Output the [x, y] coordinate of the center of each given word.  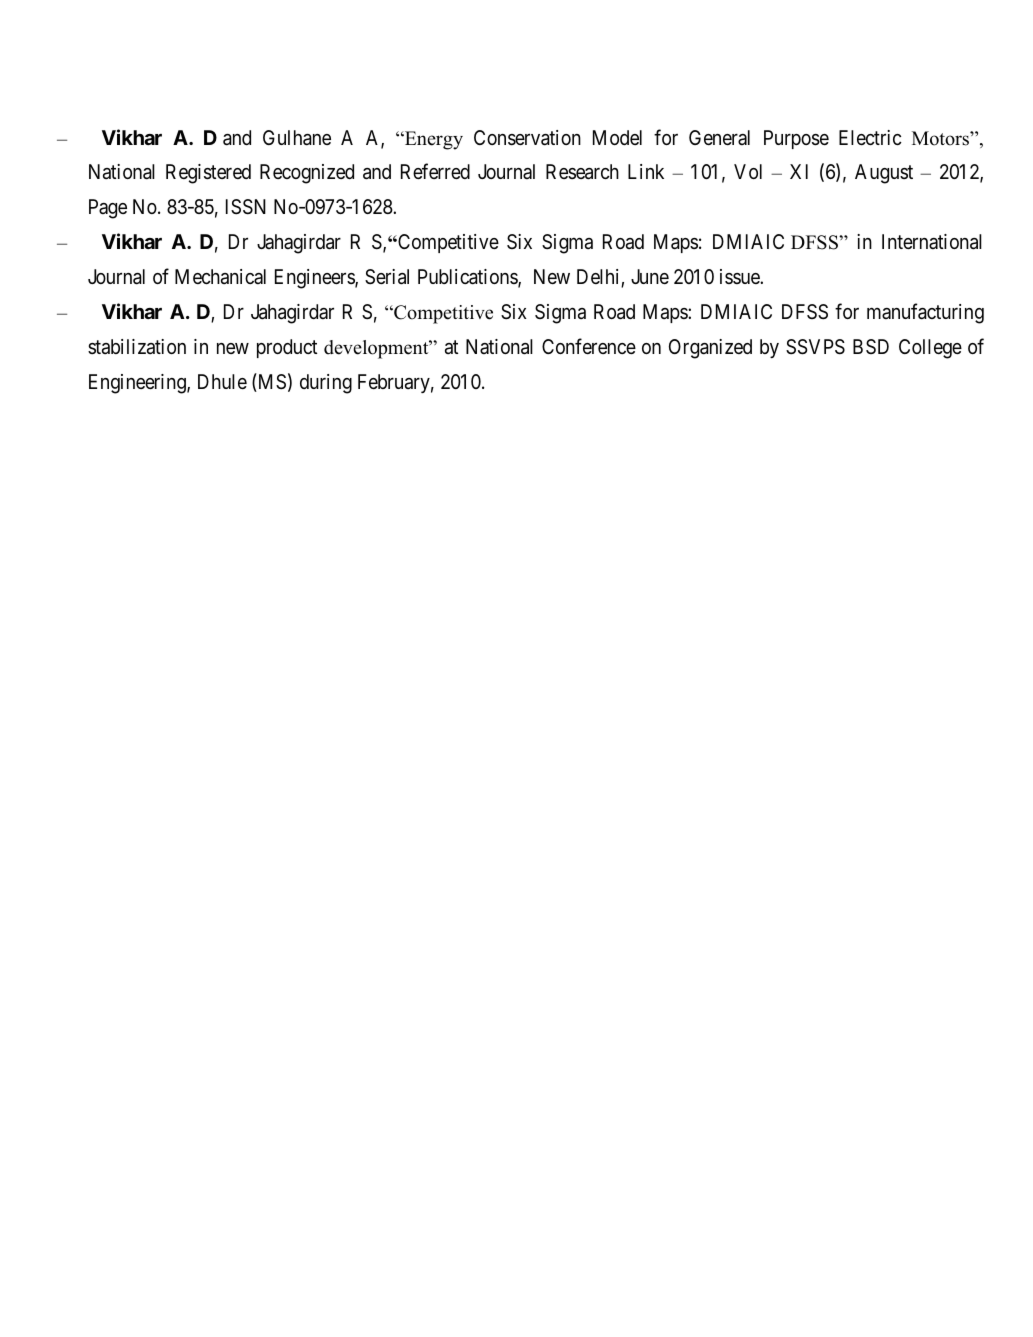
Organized [710, 349]
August [884, 174]
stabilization [137, 347]
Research [582, 172]
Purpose [796, 139]
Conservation [527, 138]
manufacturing [925, 313]
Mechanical [220, 277]
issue [740, 276]
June [650, 276]
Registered [208, 174]
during [326, 384]
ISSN [246, 207]
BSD [871, 346]
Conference [589, 346]
